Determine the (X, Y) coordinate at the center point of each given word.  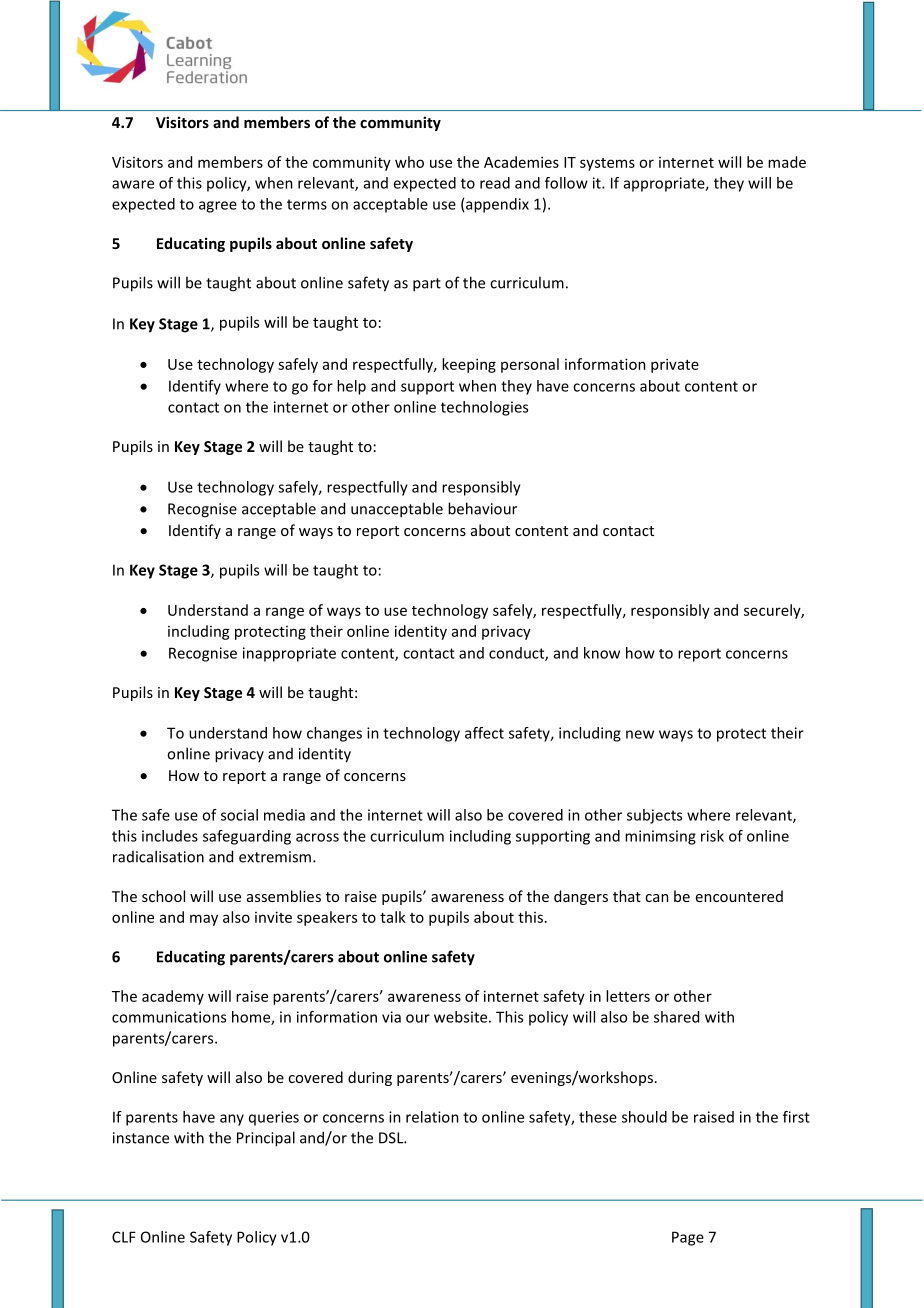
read (495, 183)
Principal (266, 1139)
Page (688, 1238)
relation (432, 1117)
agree (218, 207)
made (787, 162)
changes (334, 734)
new (640, 734)
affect (484, 733)
